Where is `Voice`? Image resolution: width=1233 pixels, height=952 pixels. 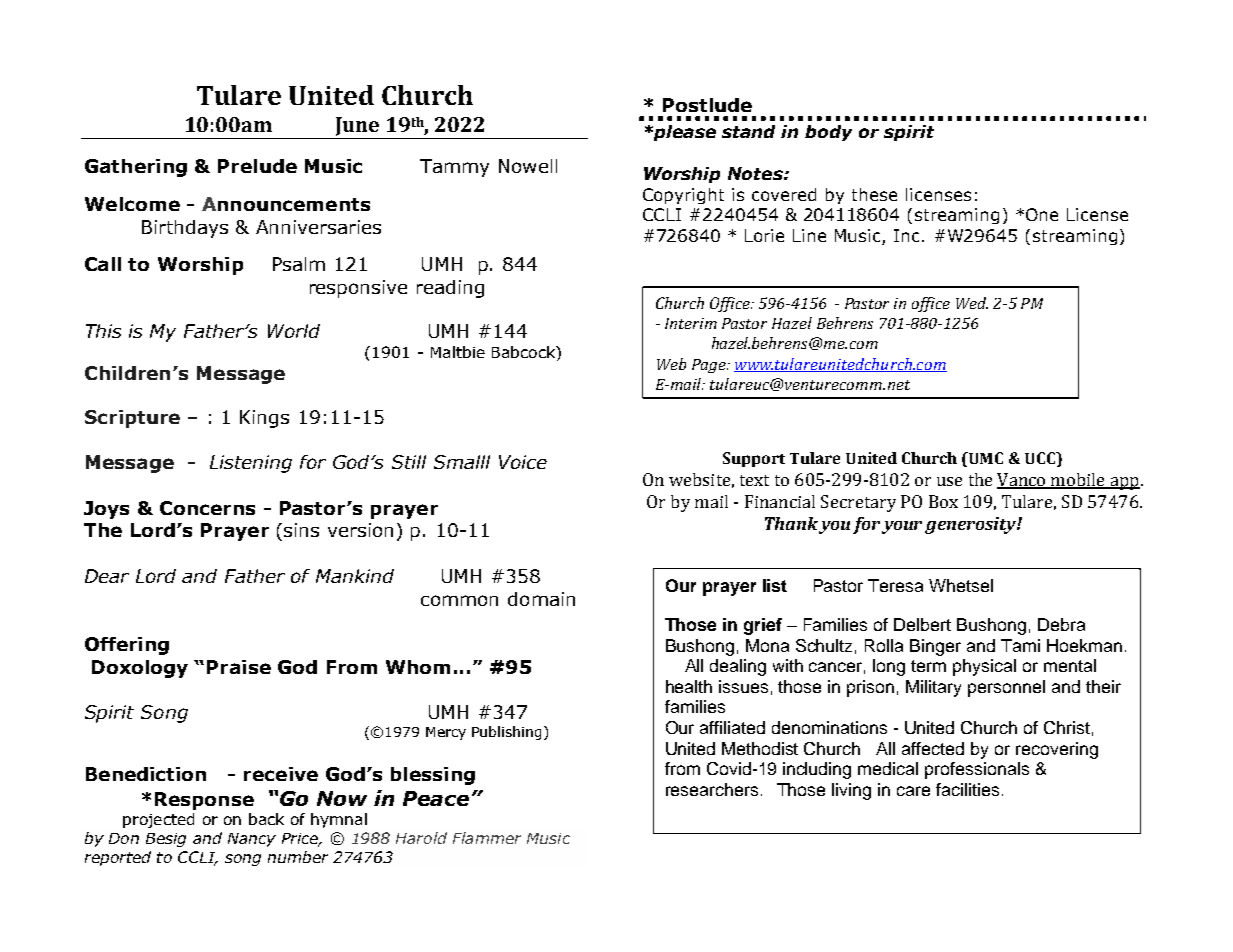 Voice is located at coordinates (523, 462).
